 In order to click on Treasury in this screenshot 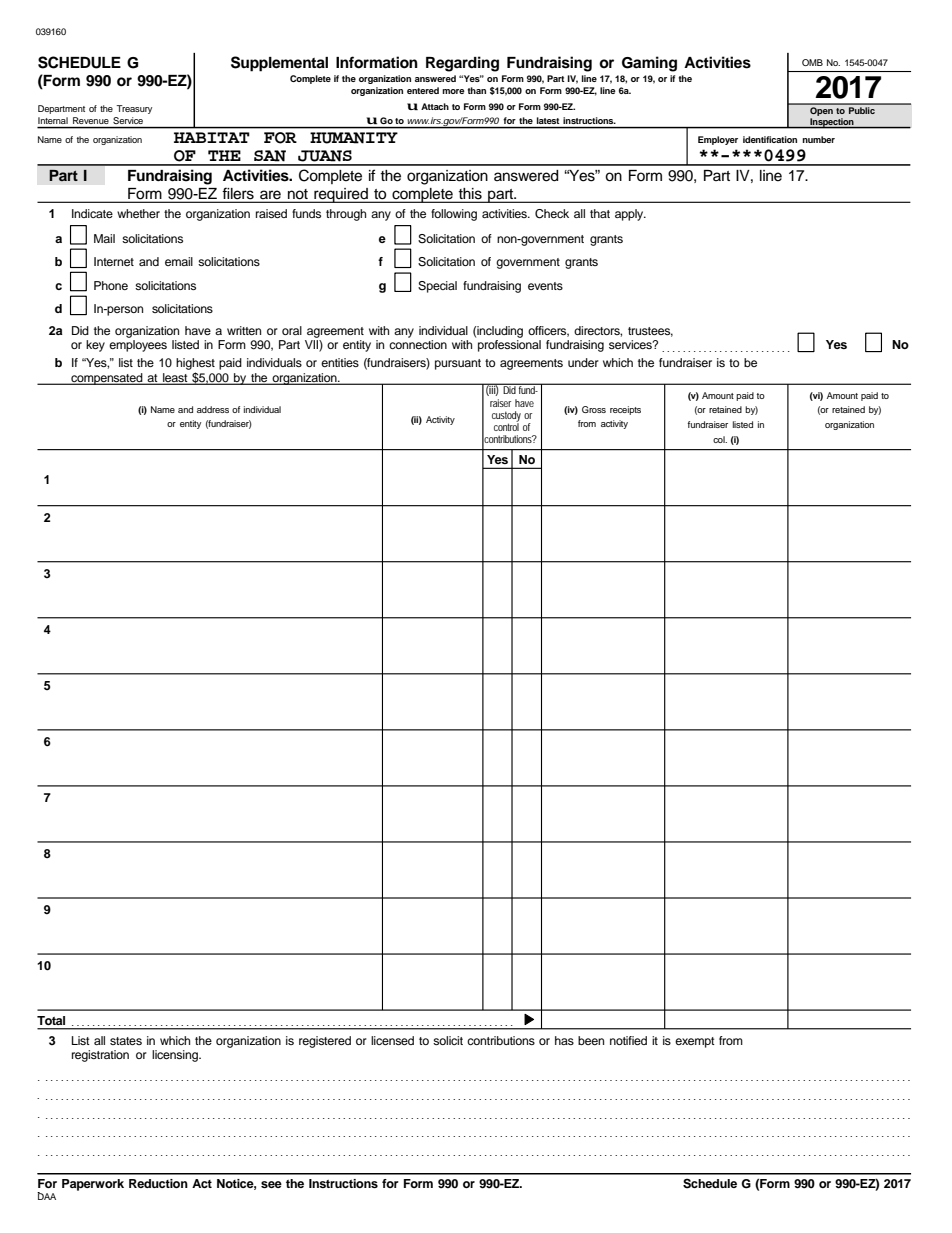, I will do `click(134, 109)`.
